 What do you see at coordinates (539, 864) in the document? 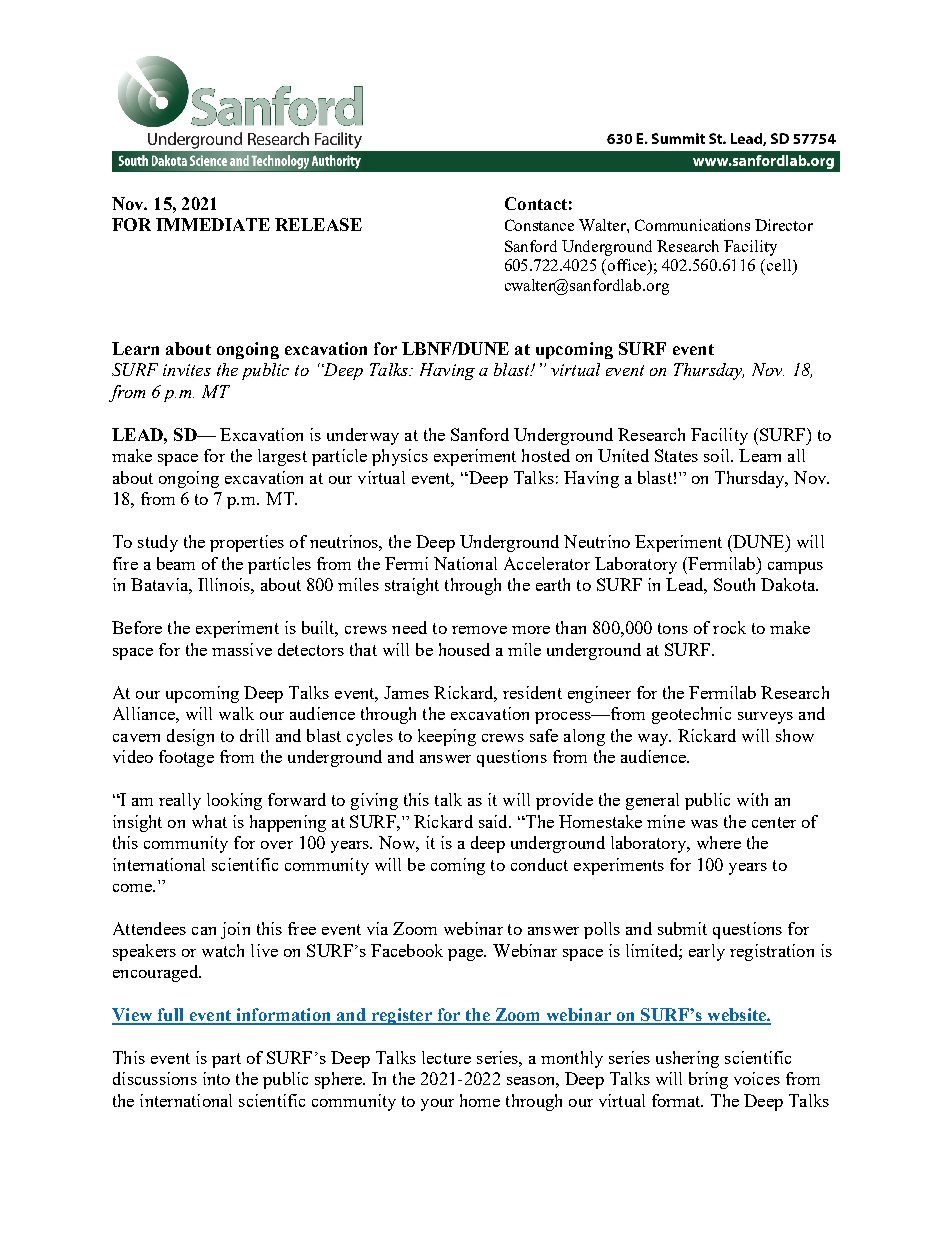
I see `conduct` at bounding box center [539, 864].
